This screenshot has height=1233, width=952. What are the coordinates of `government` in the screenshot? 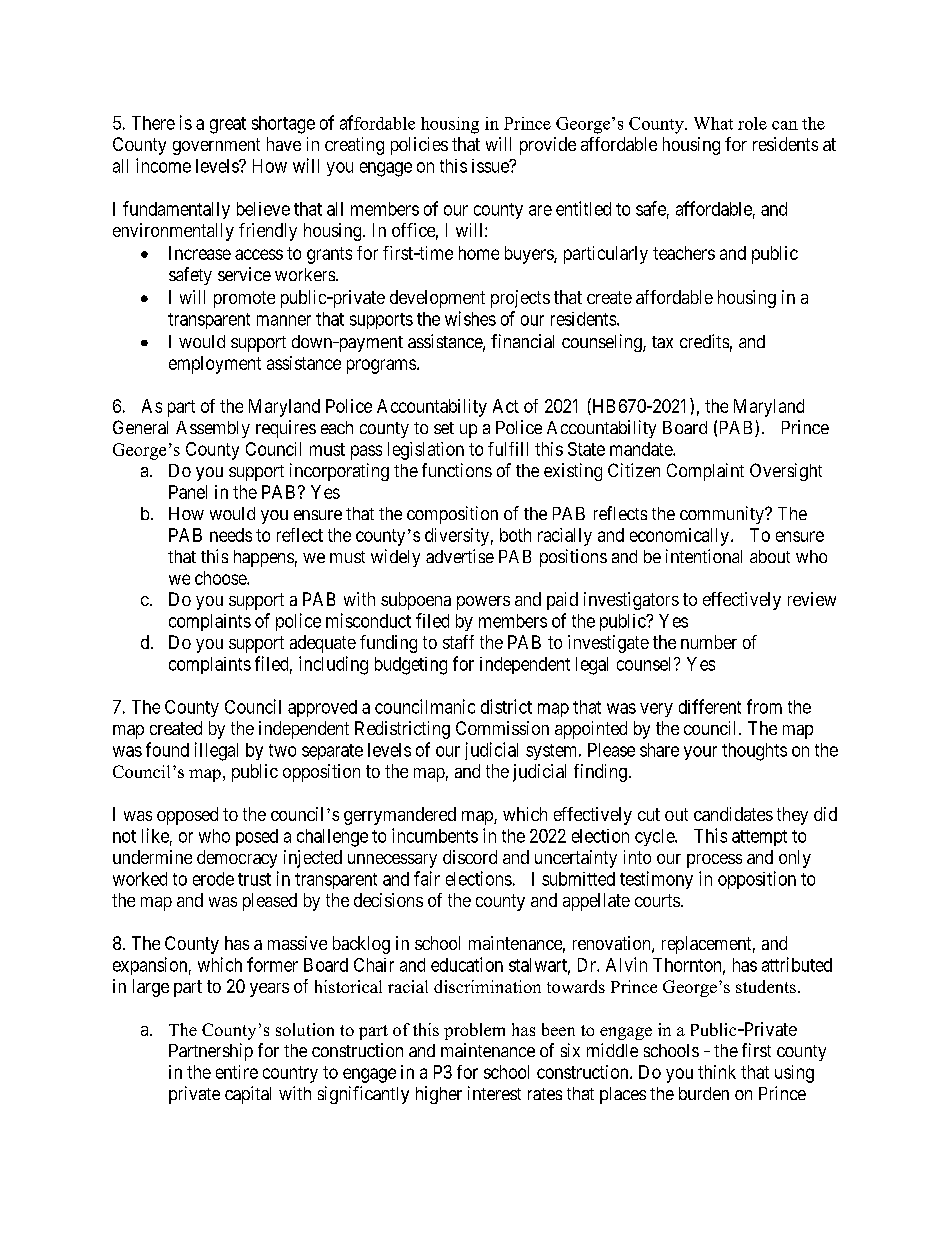 It's located at (216, 146).
